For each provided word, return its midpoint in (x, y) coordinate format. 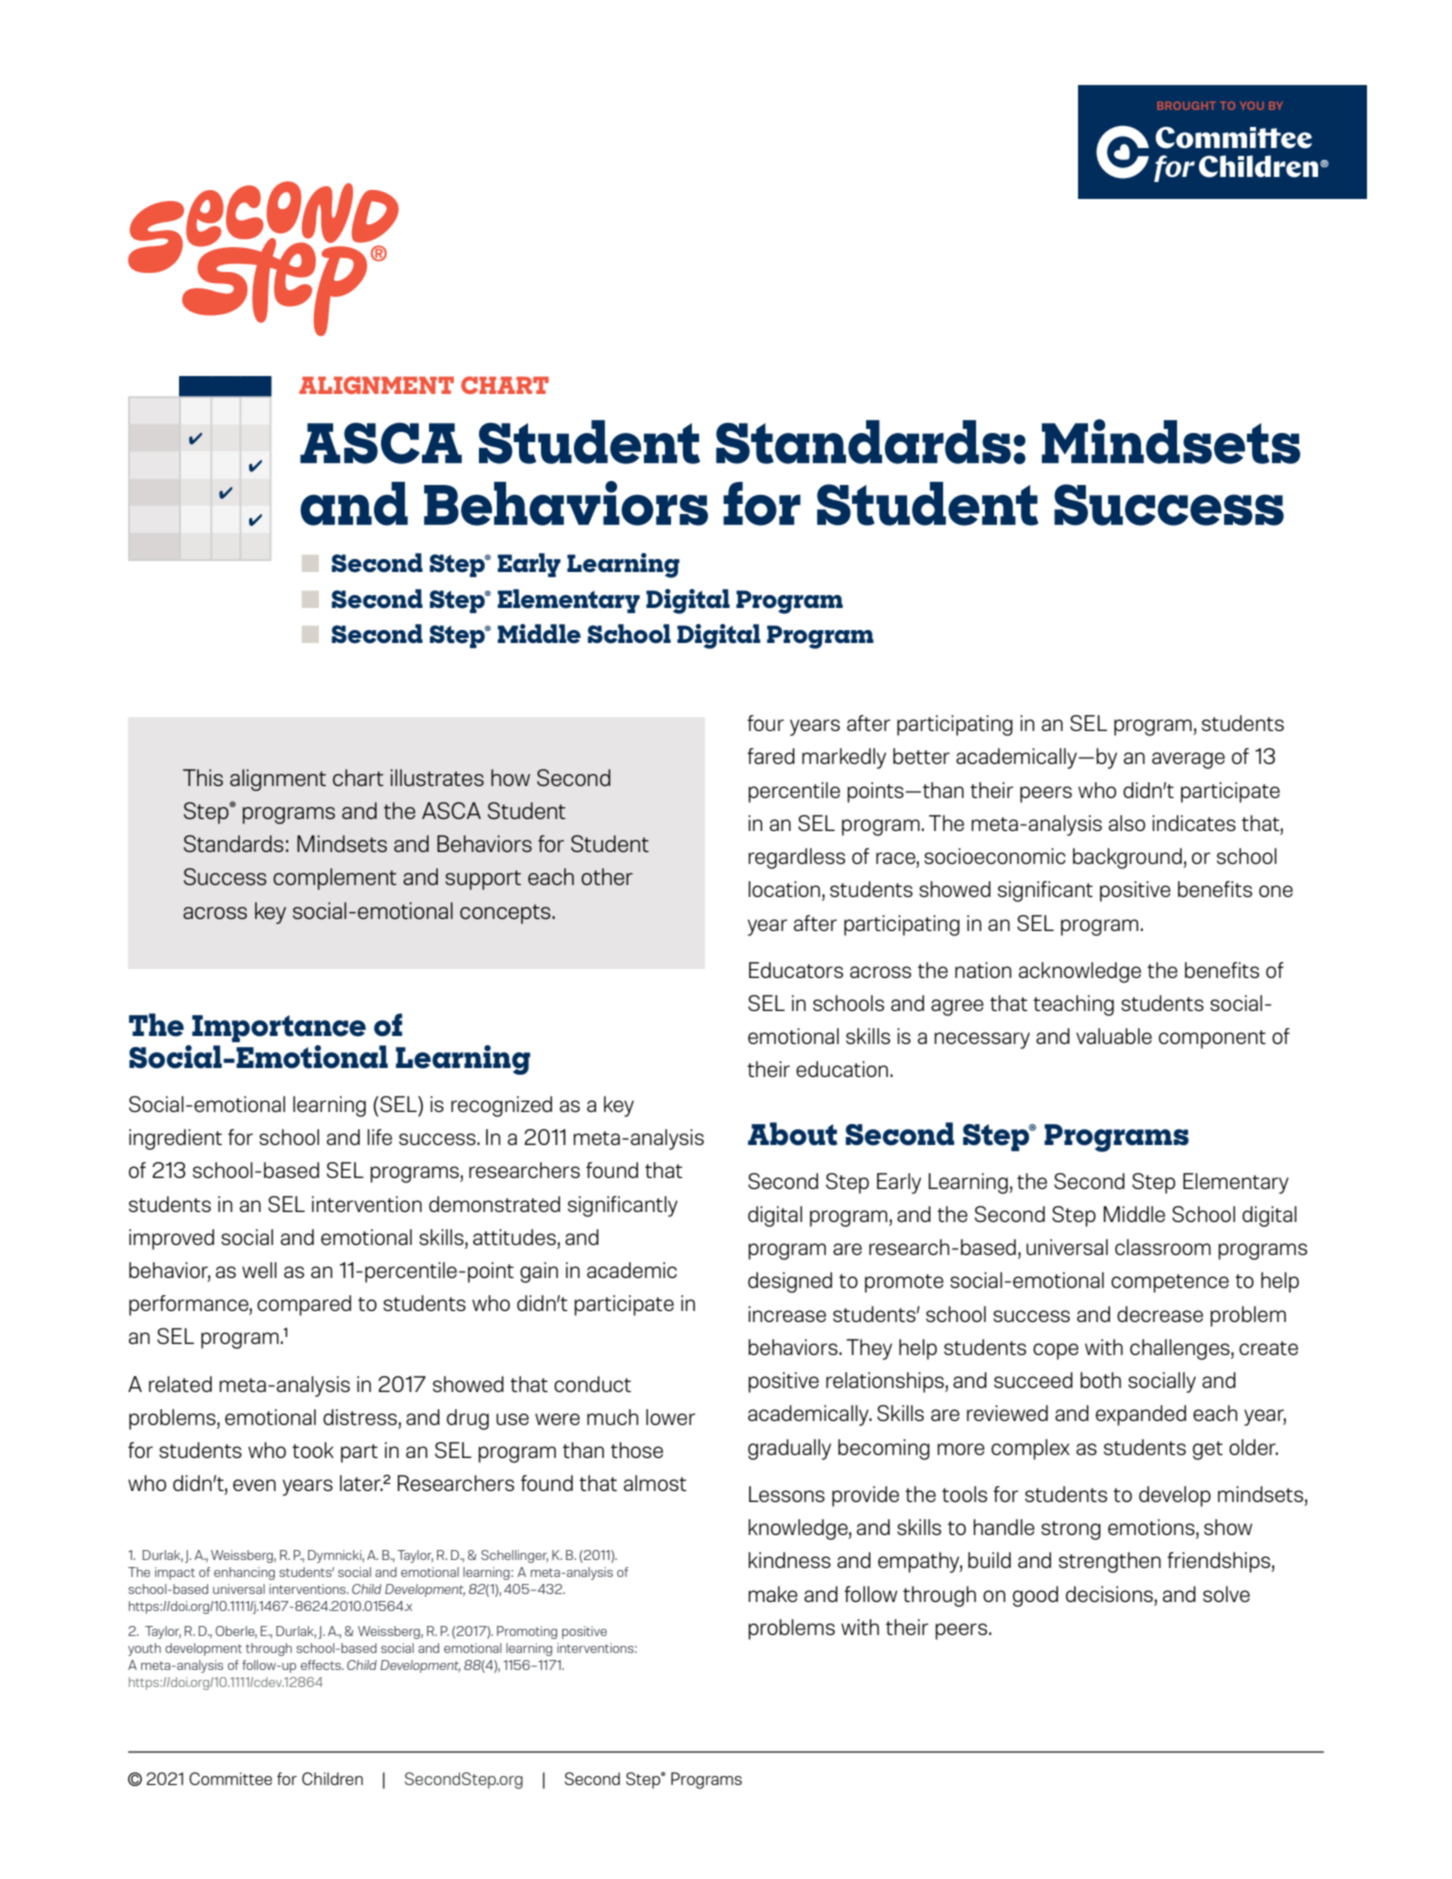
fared (771, 756)
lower (671, 1417)
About (793, 1134)
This (203, 777)
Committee (230, 1778)
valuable (1114, 1036)
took (313, 1450)
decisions (1109, 1594)
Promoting (527, 1632)
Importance (279, 1028)
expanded (1141, 1415)
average (1188, 760)
